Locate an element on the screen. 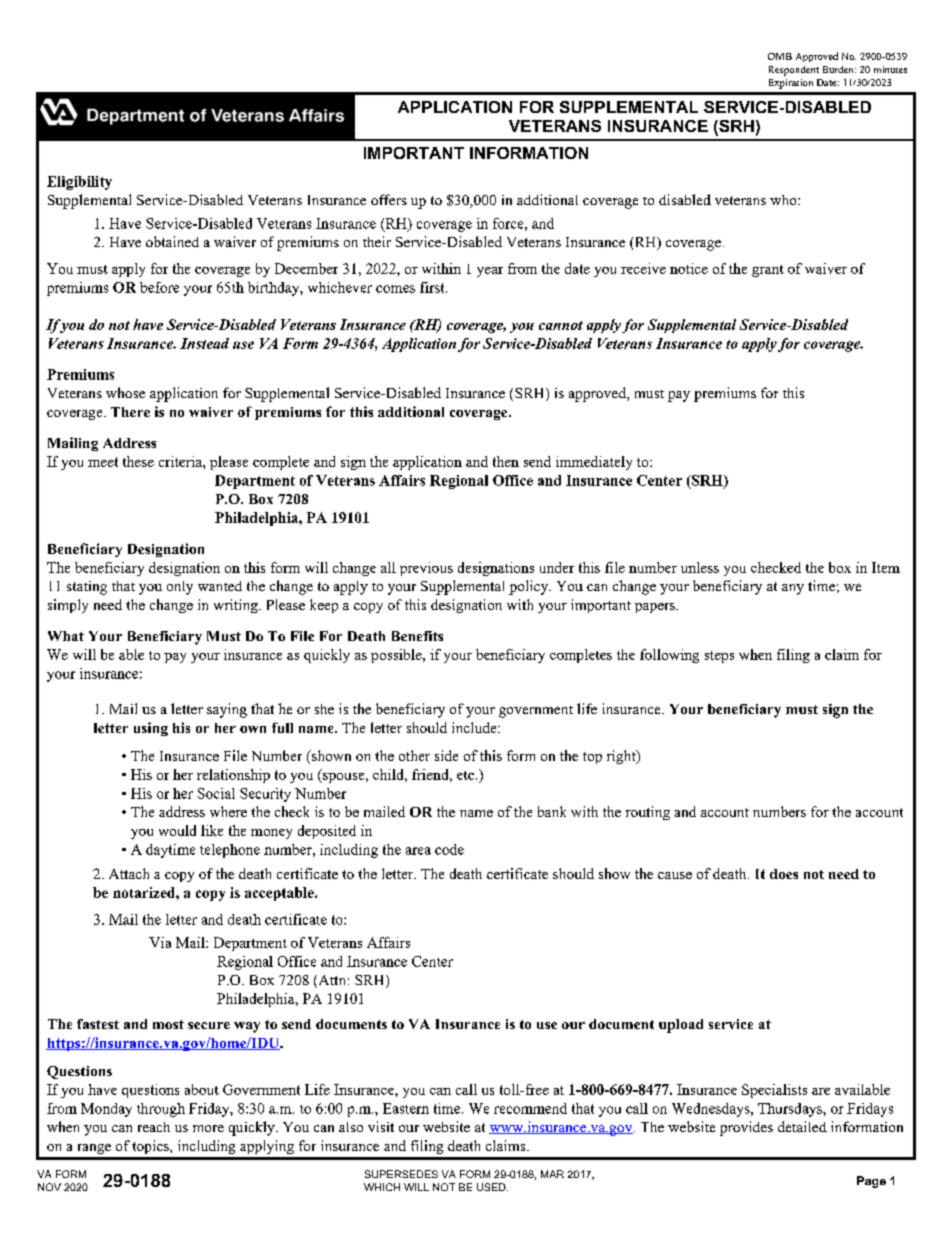 The image size is (952, 1233). cannot is located at coordinates (561, 325).
